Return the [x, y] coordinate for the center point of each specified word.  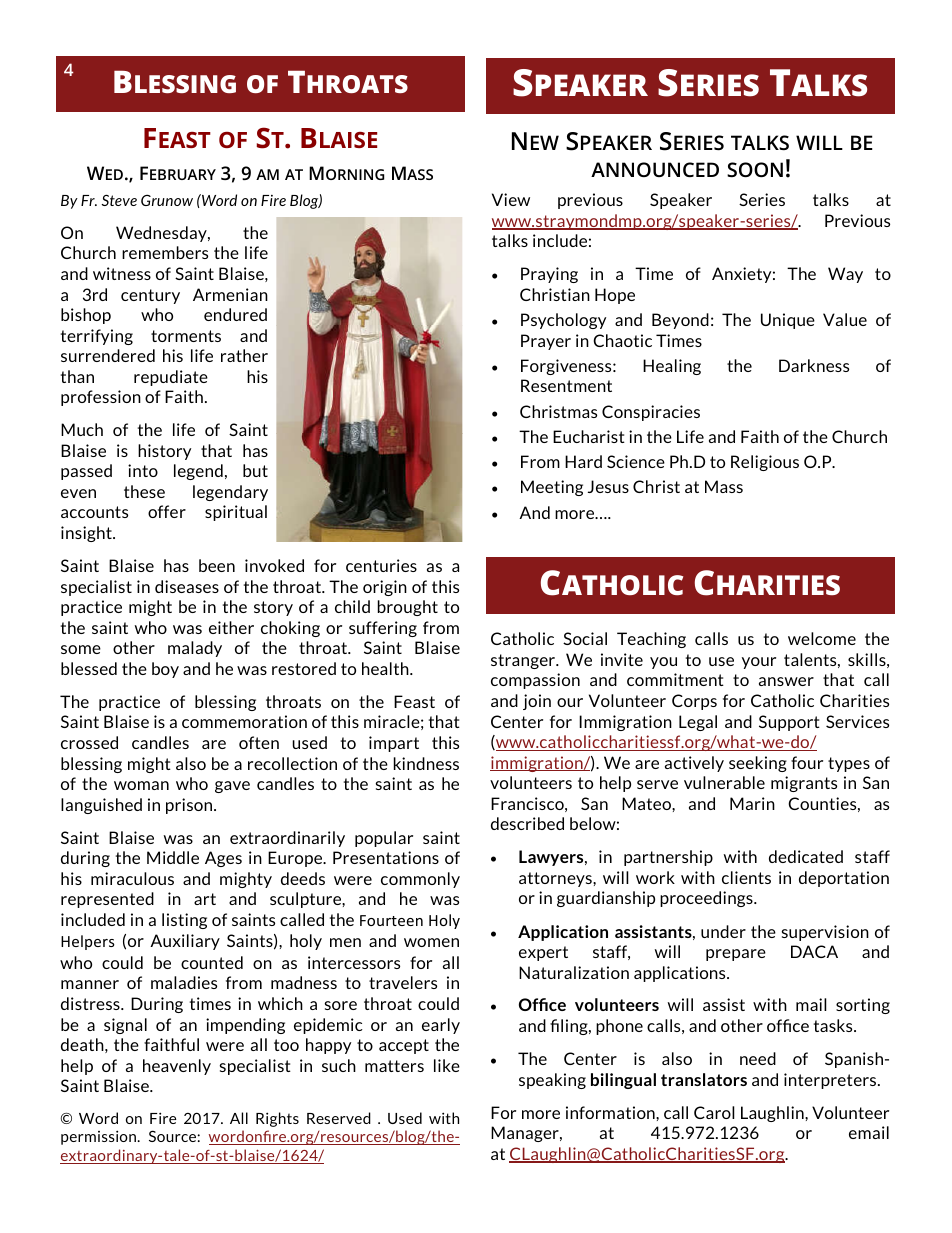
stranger [524, 661]
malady [195, 649]
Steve [119, 200]
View [511, 199]
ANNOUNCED [655, 169]
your [759, 663]
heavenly [177, 1067]
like [447, 1065]
